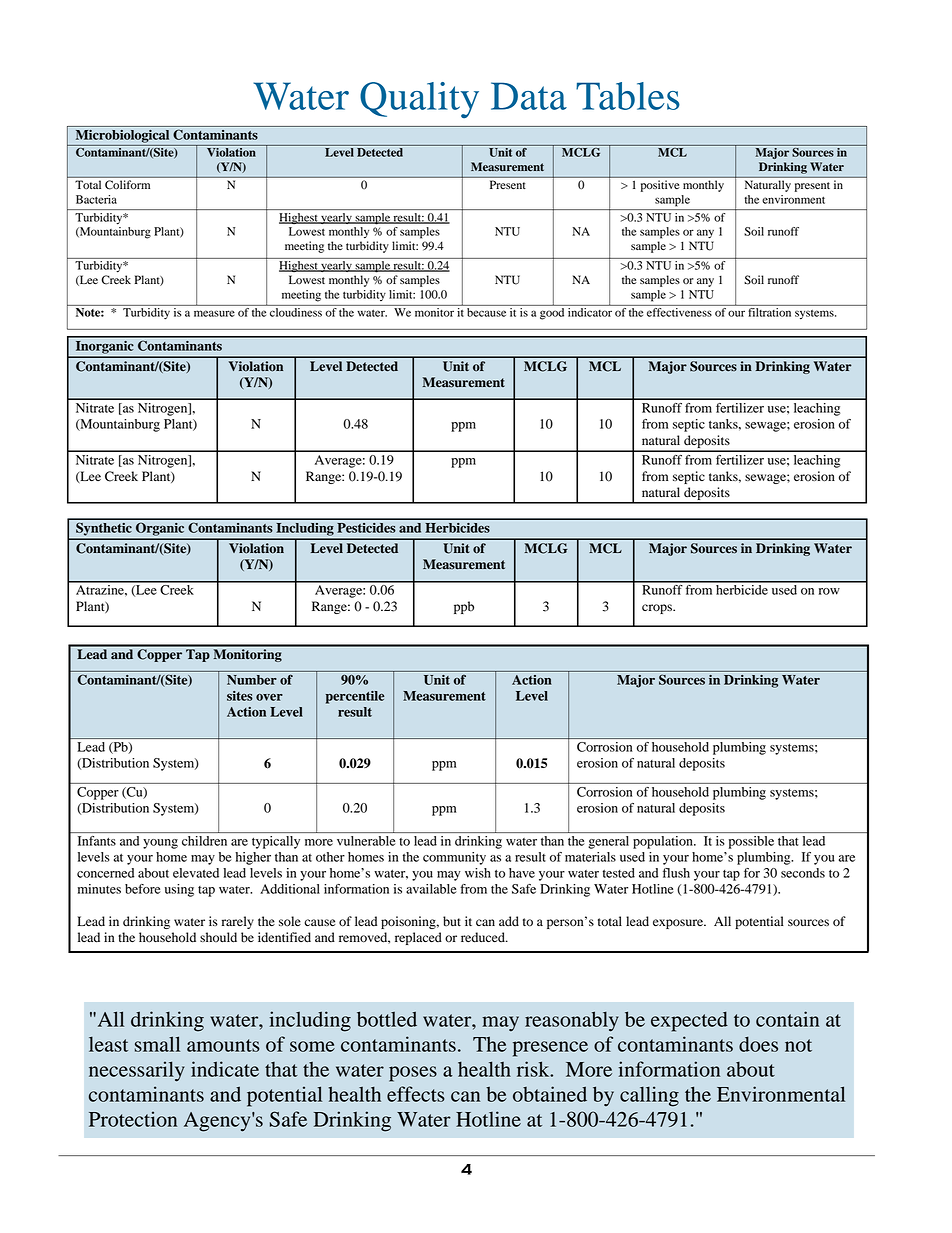  I want to click on Tables, so click(628, 96).
